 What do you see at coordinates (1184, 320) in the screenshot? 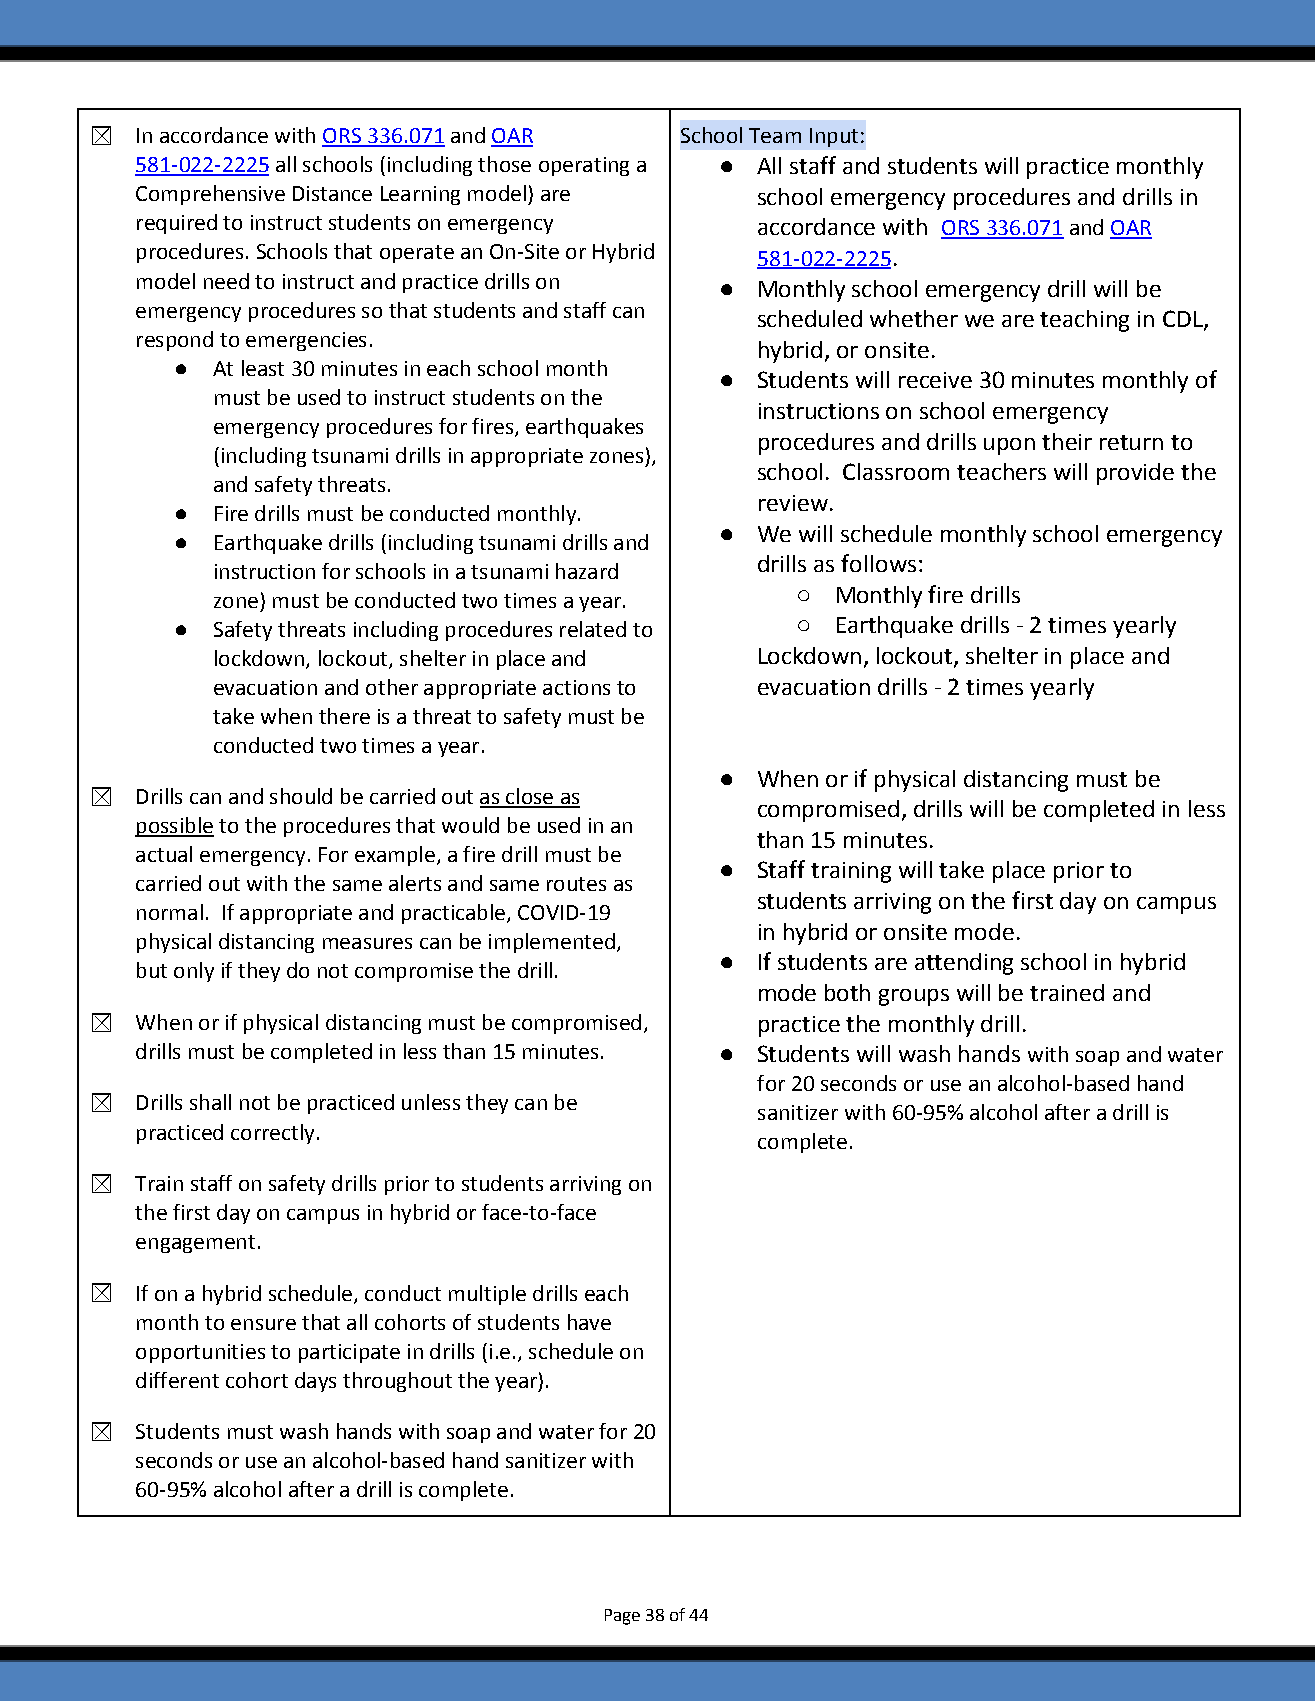
I see `CDL` at bounding box center [1184, 320].
